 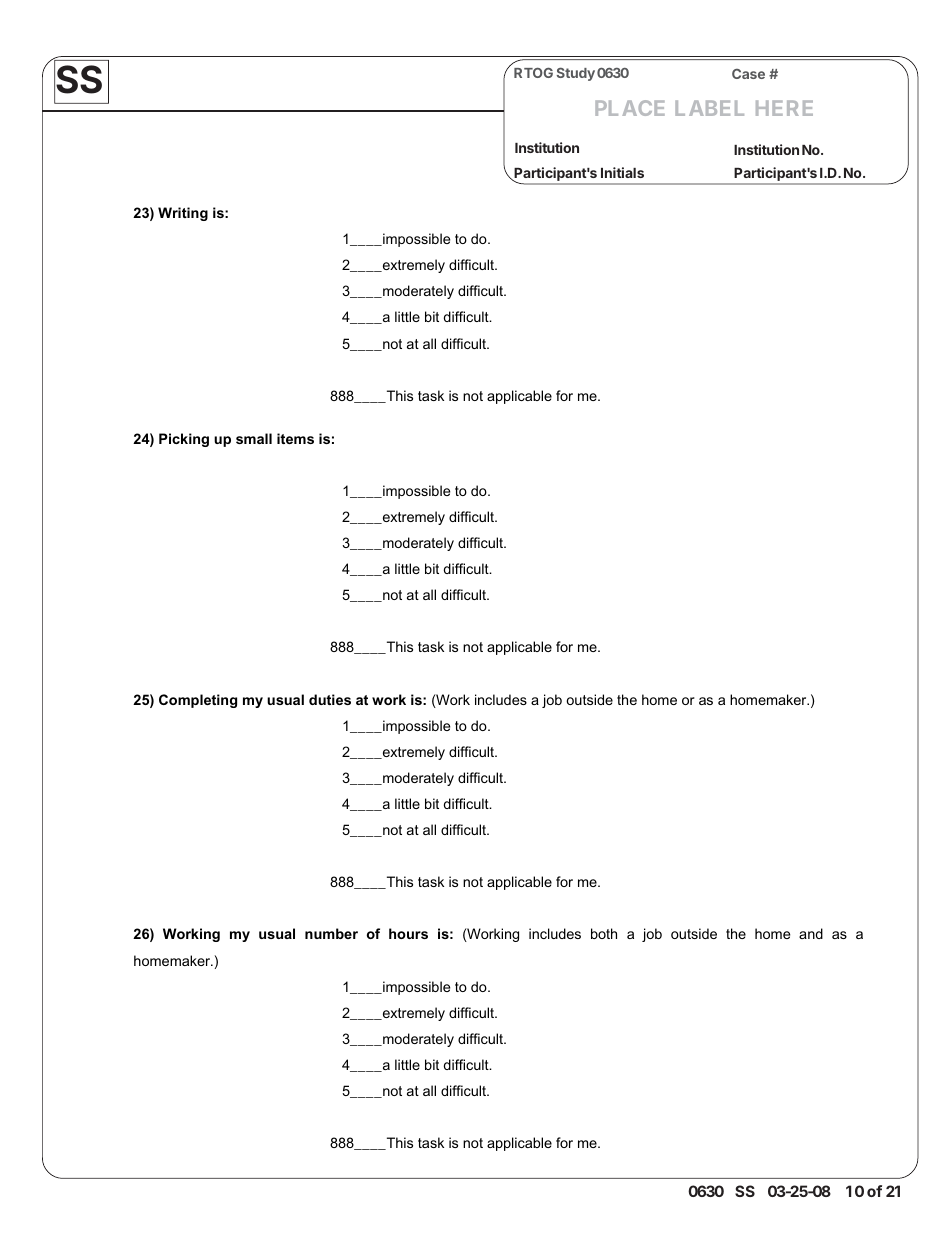 I want to click on Writing, so click(x=183, y=214).
